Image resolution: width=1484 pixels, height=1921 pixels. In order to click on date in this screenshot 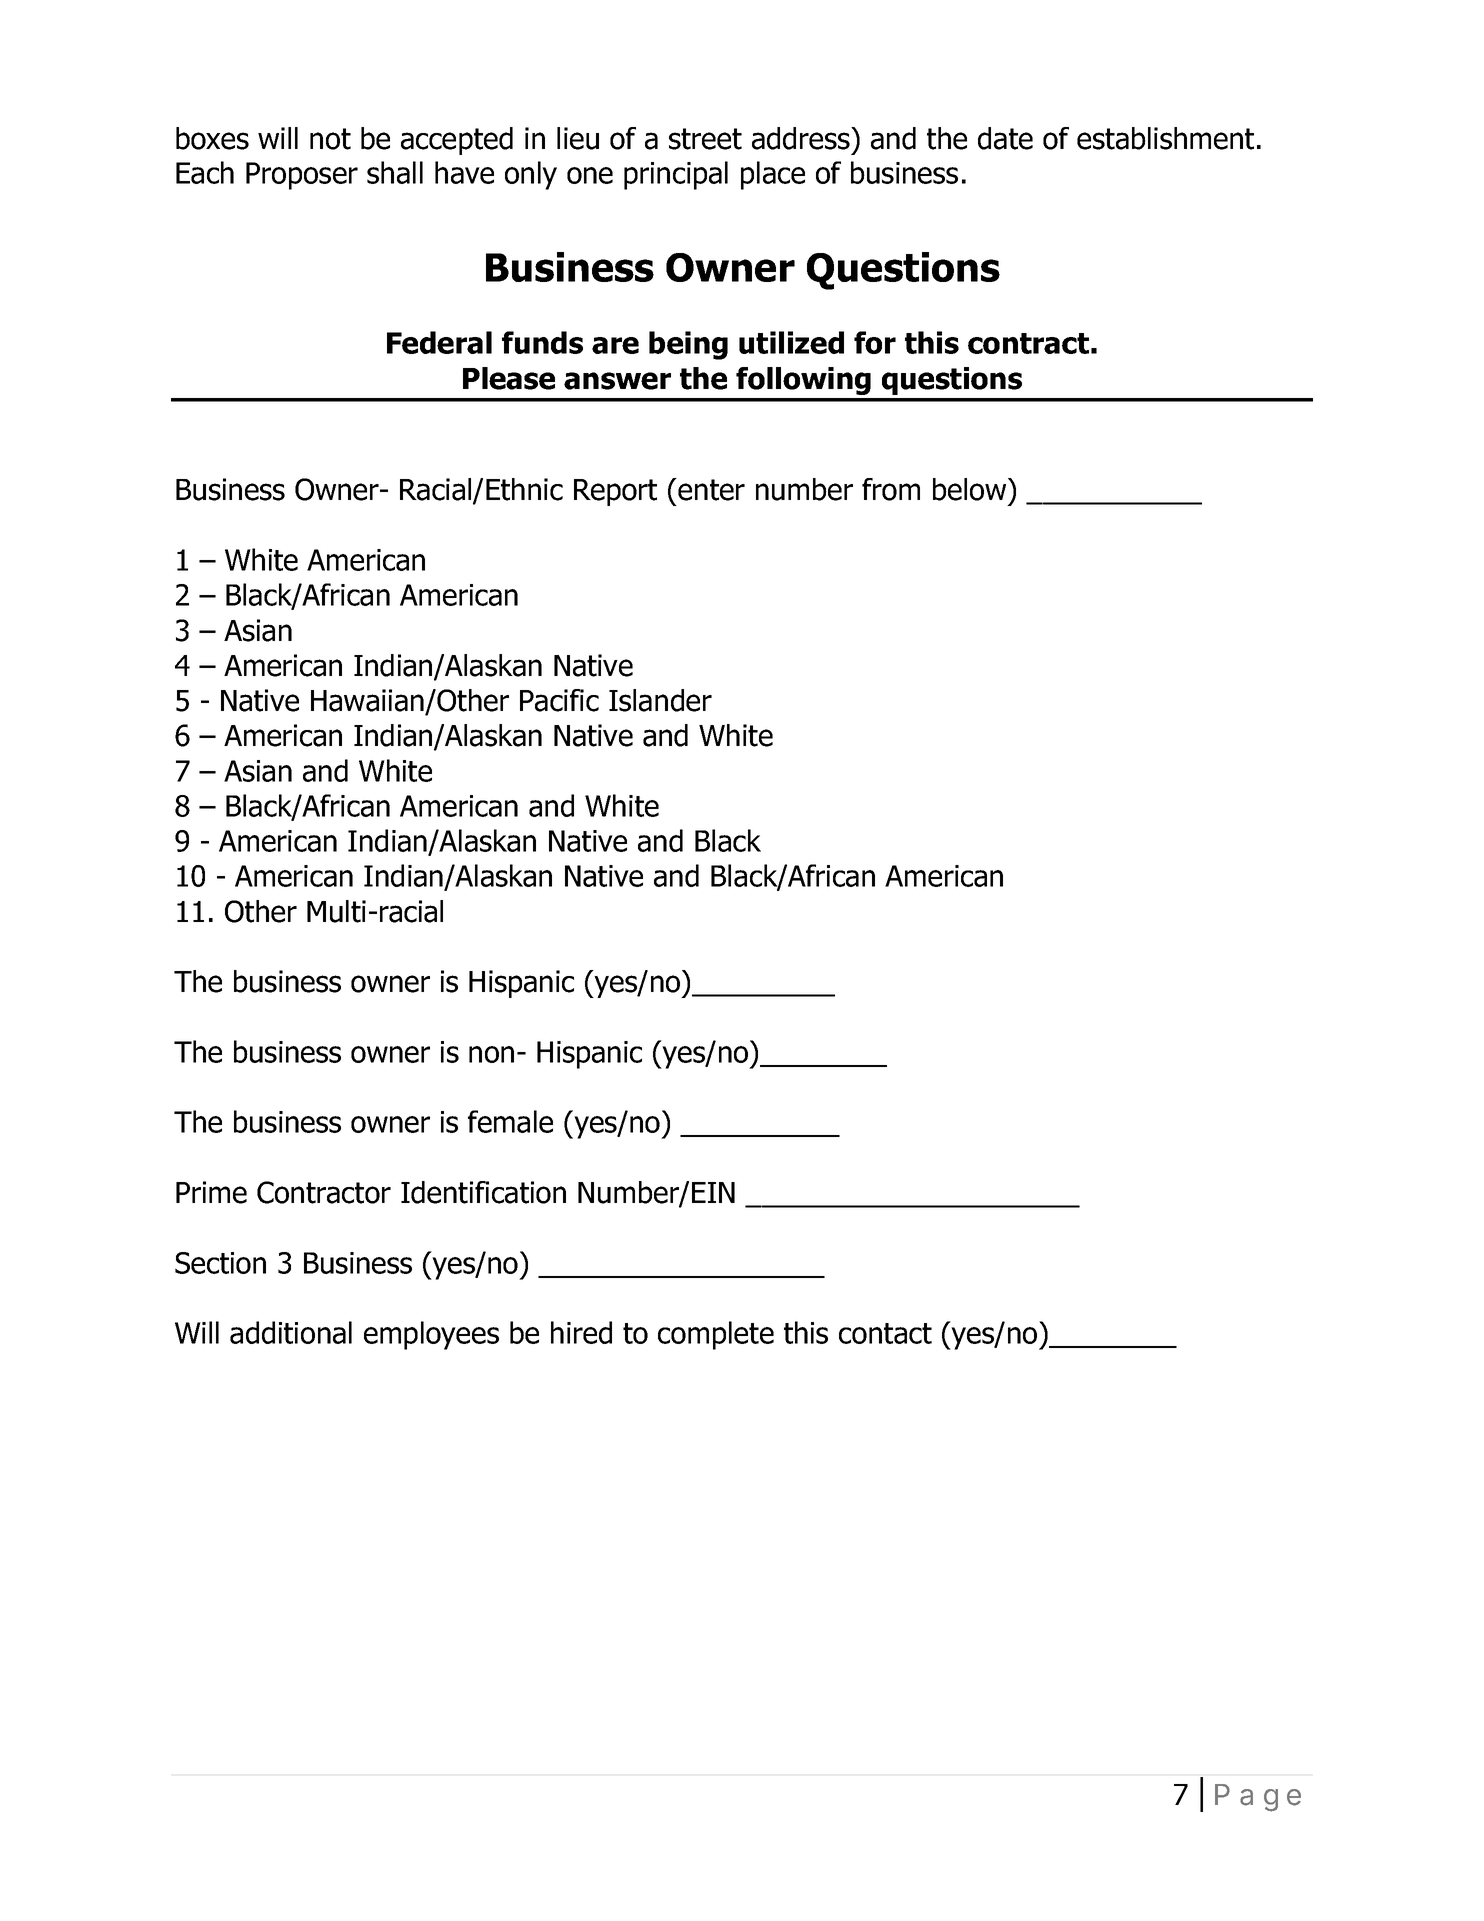, I will do `click(1005, 138)`.
